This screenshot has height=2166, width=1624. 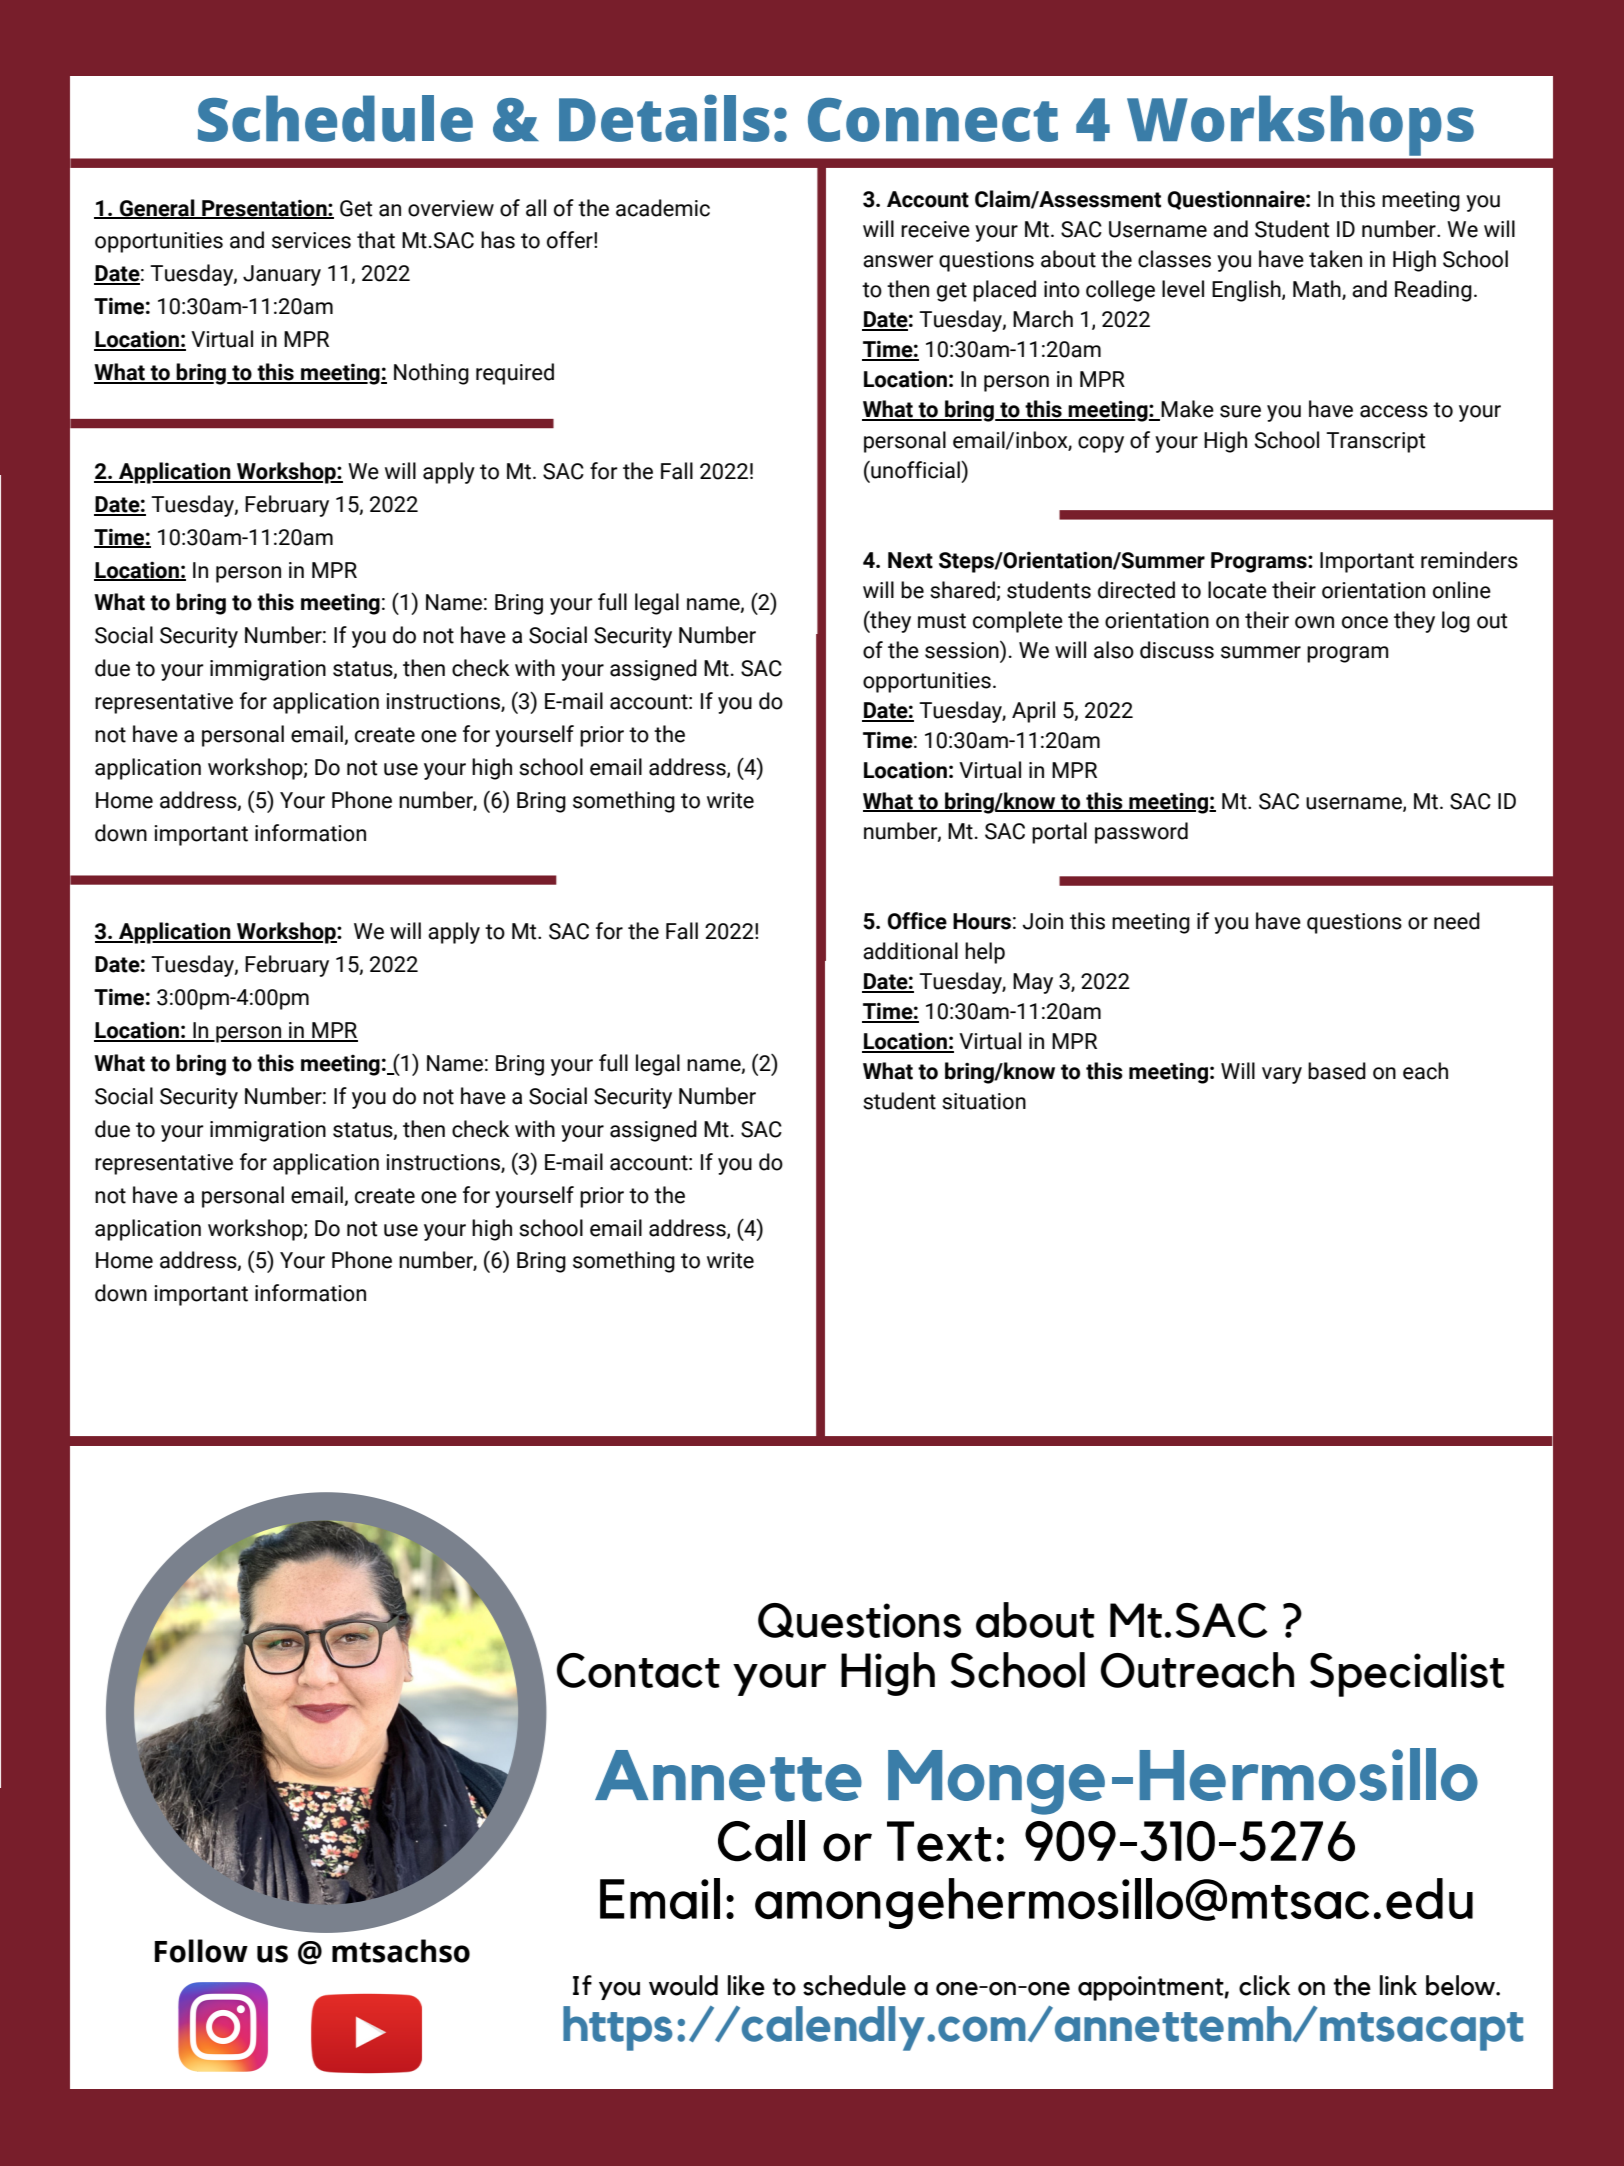 What do you see at coordinates (933, 120) in the screenshot?
I see `Connect` at bounding box center [933, 120].
